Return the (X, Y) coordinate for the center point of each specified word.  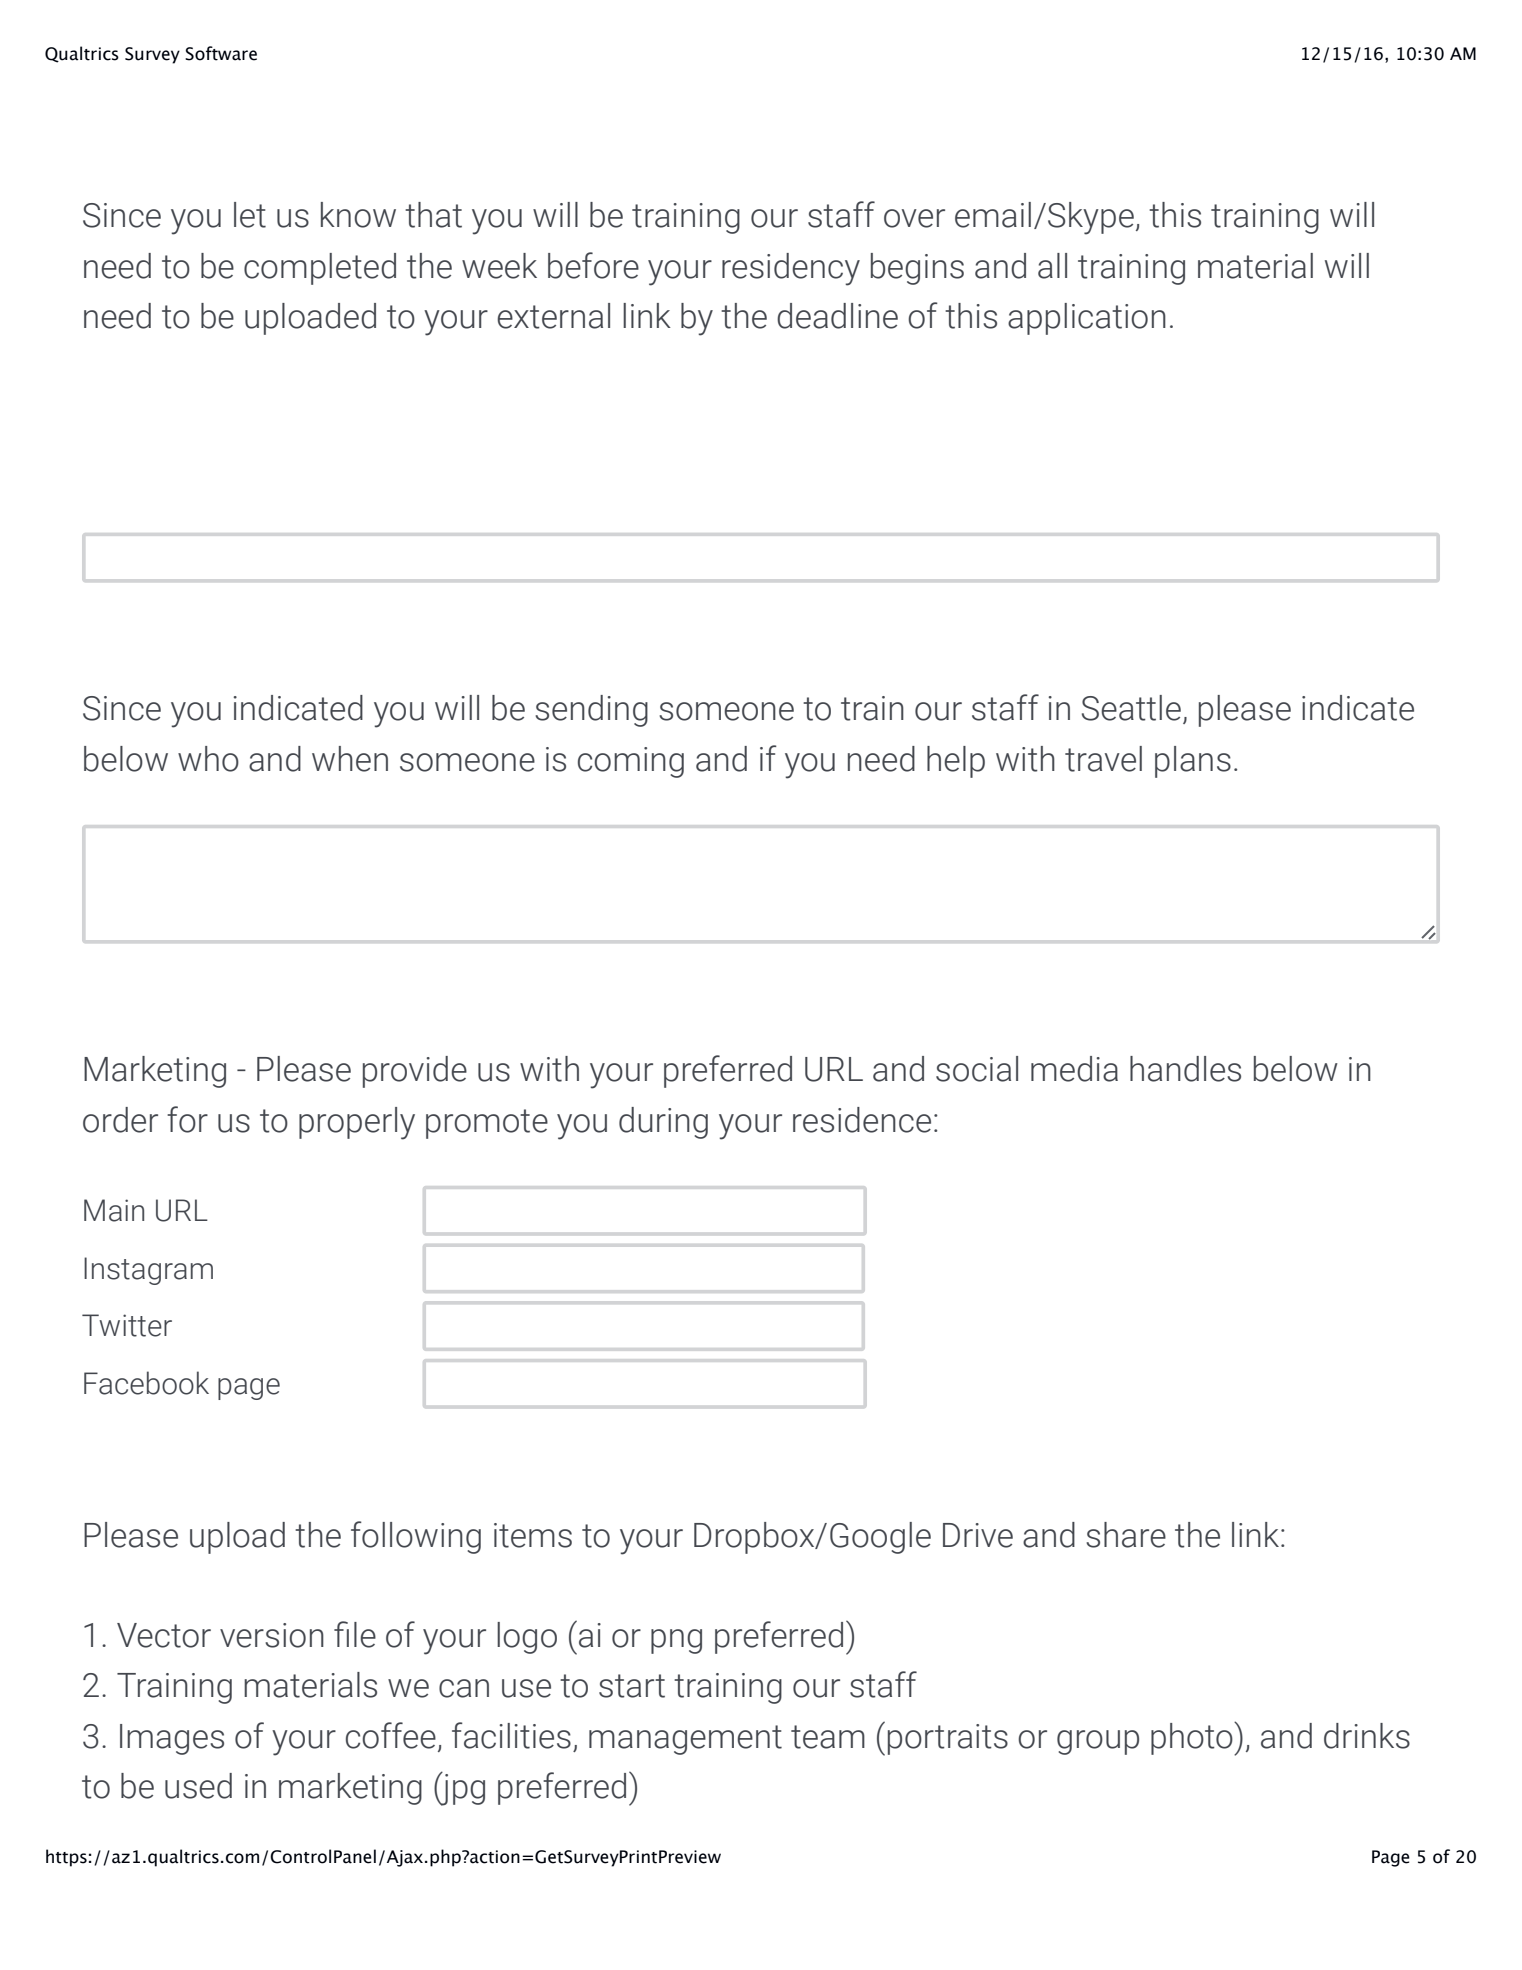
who (208, 759)
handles (1185, 1069)
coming (631, 762)
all (1052, 266)
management (685, 1740)
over (914, 218)
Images (172, 1739)
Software (221, 53)
